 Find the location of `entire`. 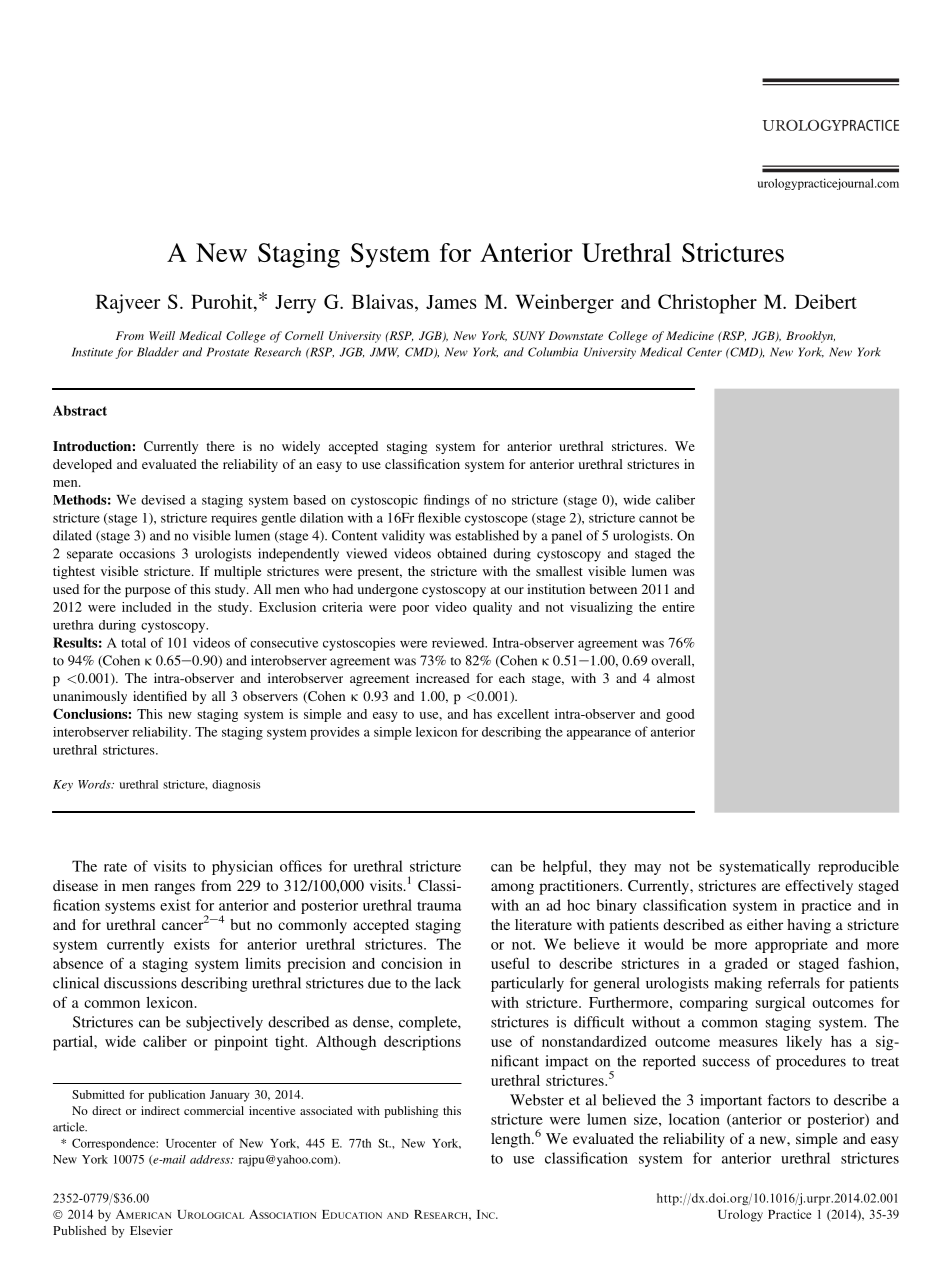

entire is located at coordinates (678, 607).
